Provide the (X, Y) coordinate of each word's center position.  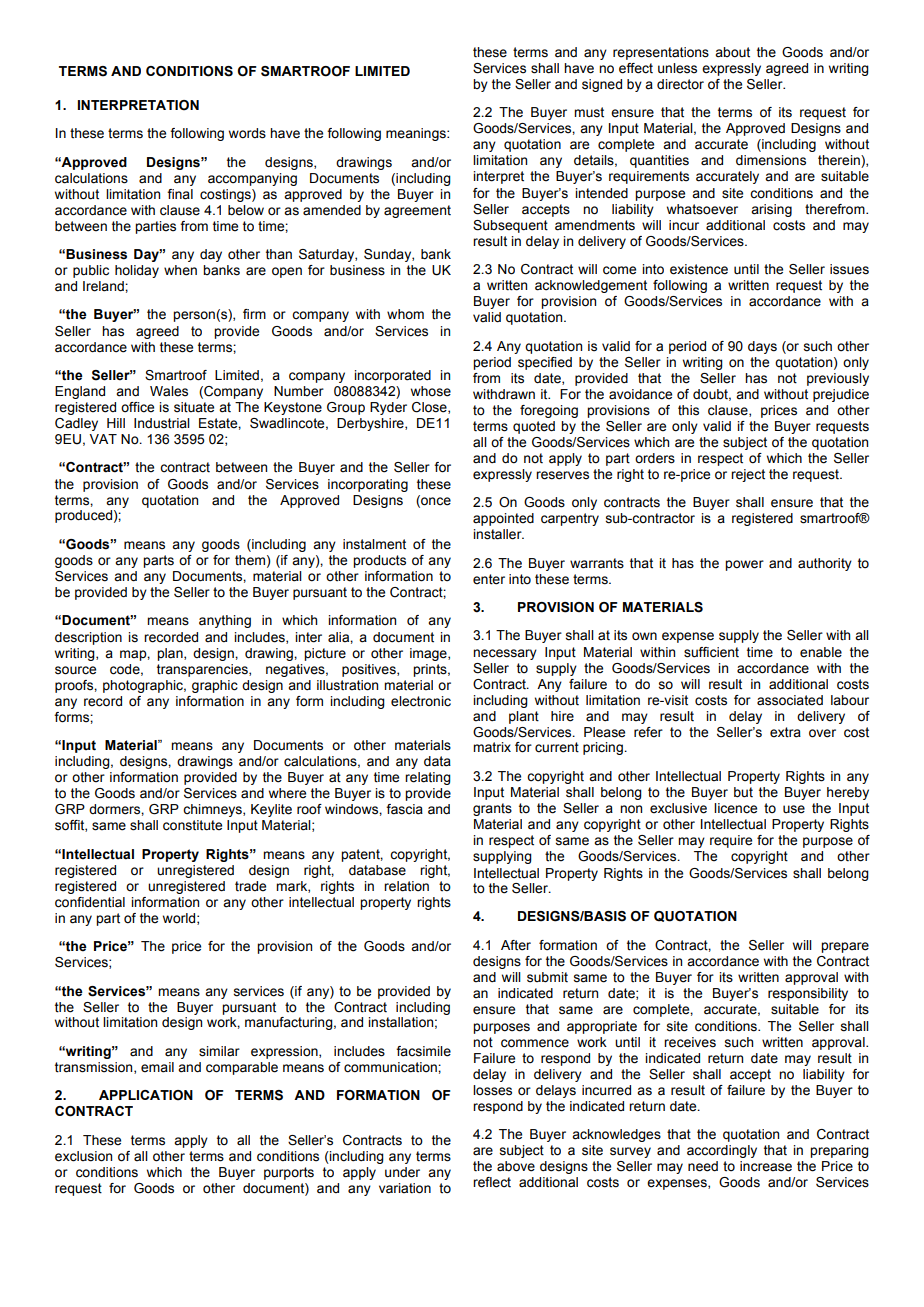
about (732, 52)
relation (406, 886)
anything (225, 621)
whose (431, 391)
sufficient (711, 652)
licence (735, 808)
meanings (417, 134)
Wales (169, 391)
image (429, 654)
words (247, 133)
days (762, 347)
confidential (90, 902)
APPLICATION (146, 1095)
